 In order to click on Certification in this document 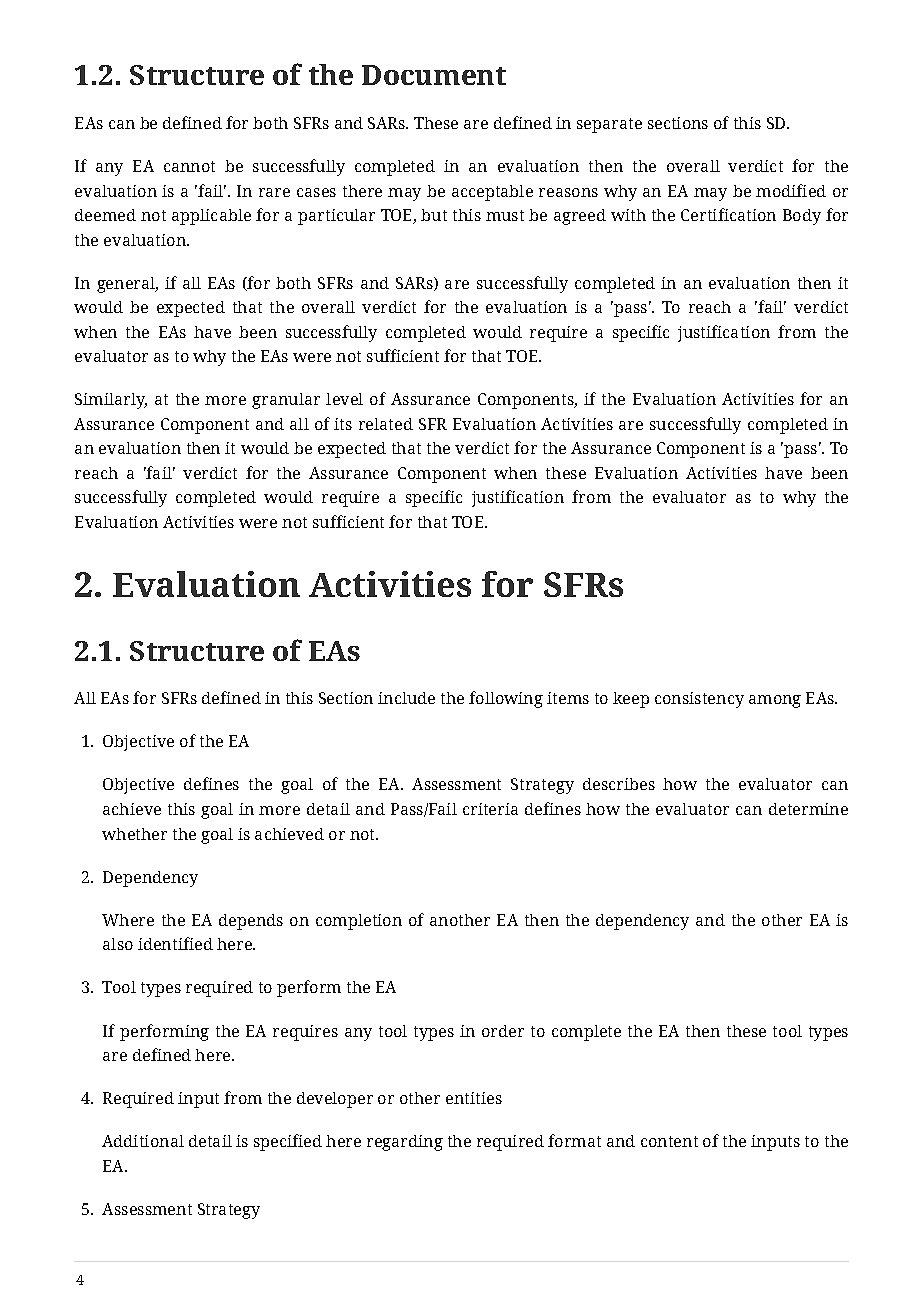, I will do `click(728, 214)`.
